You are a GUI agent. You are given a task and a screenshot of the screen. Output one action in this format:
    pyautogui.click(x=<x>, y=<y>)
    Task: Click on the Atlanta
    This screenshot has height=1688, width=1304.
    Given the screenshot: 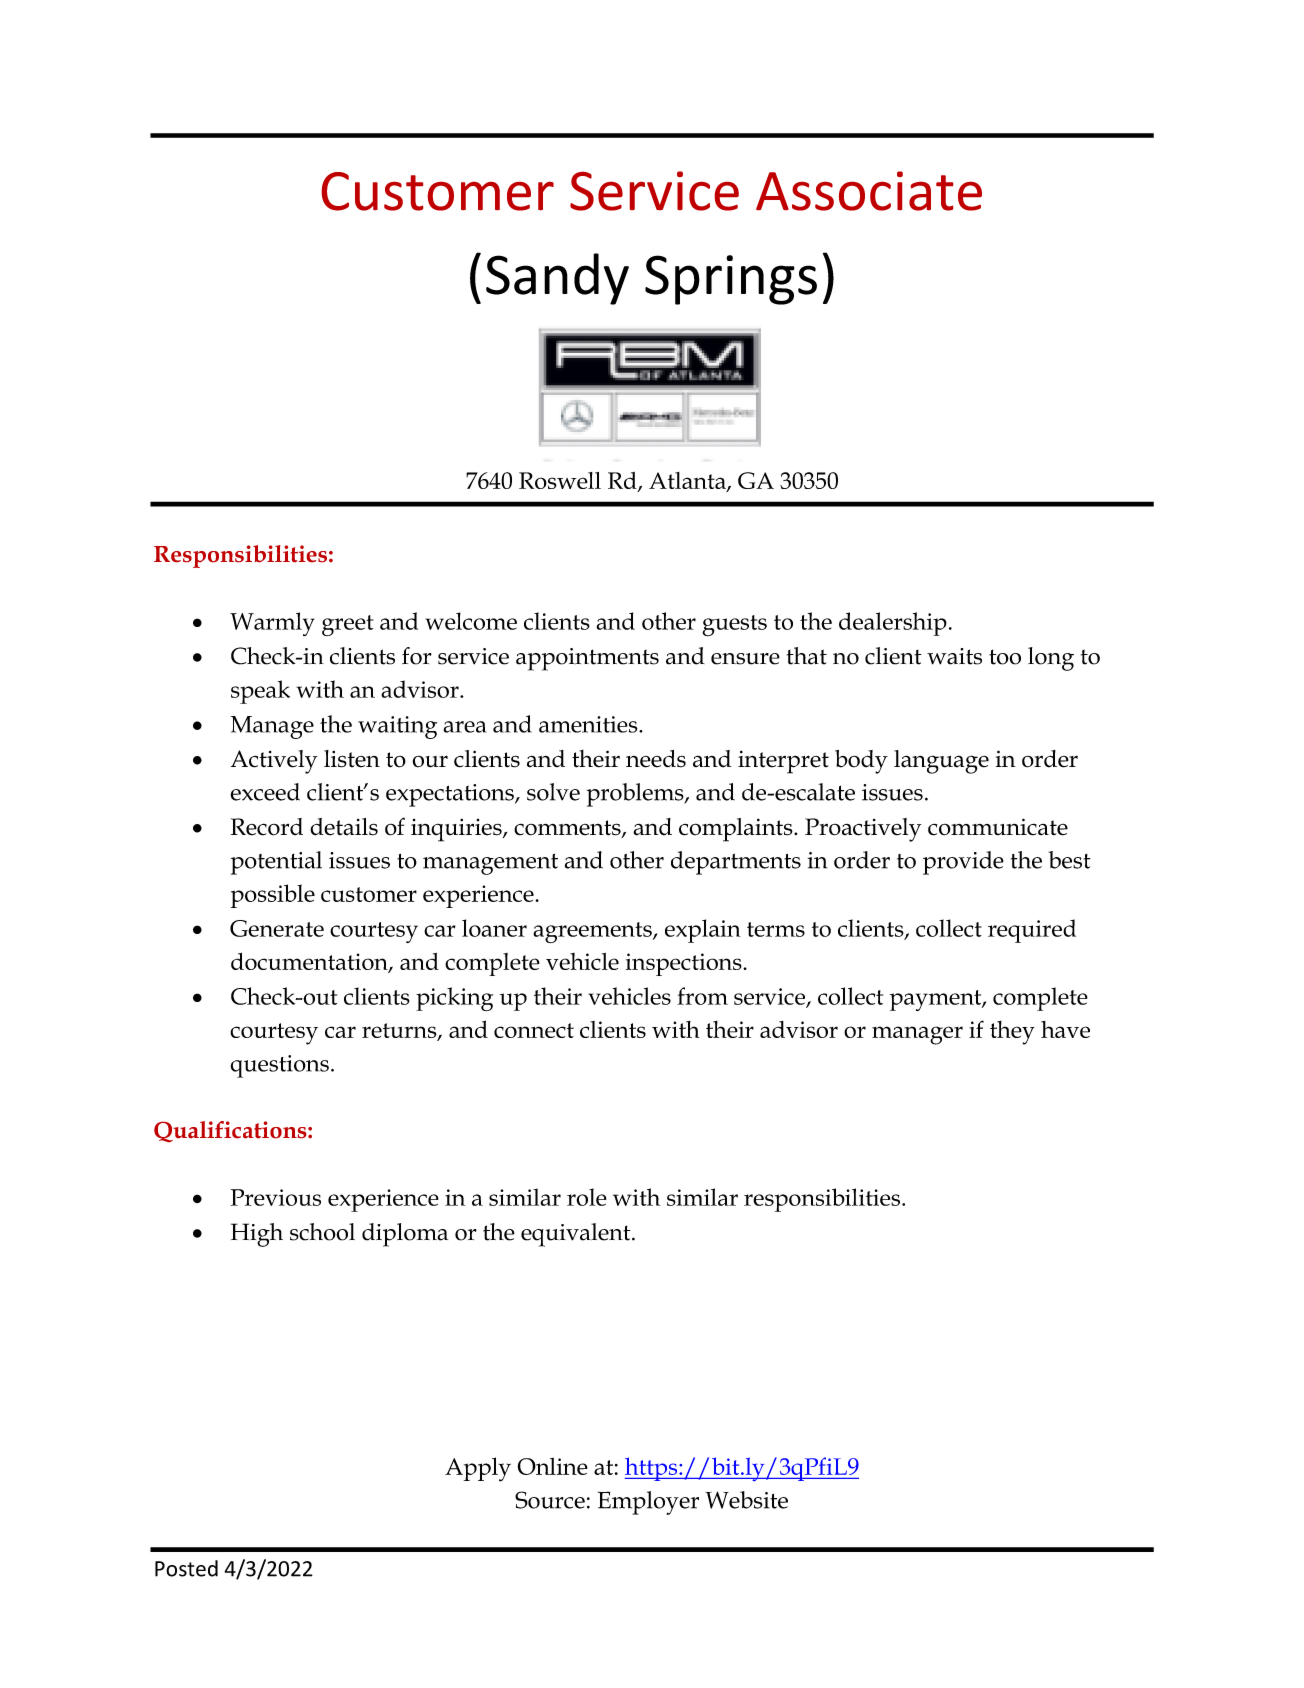 What is the action you would take?
    pyautogui.click(x=688, y=482)
